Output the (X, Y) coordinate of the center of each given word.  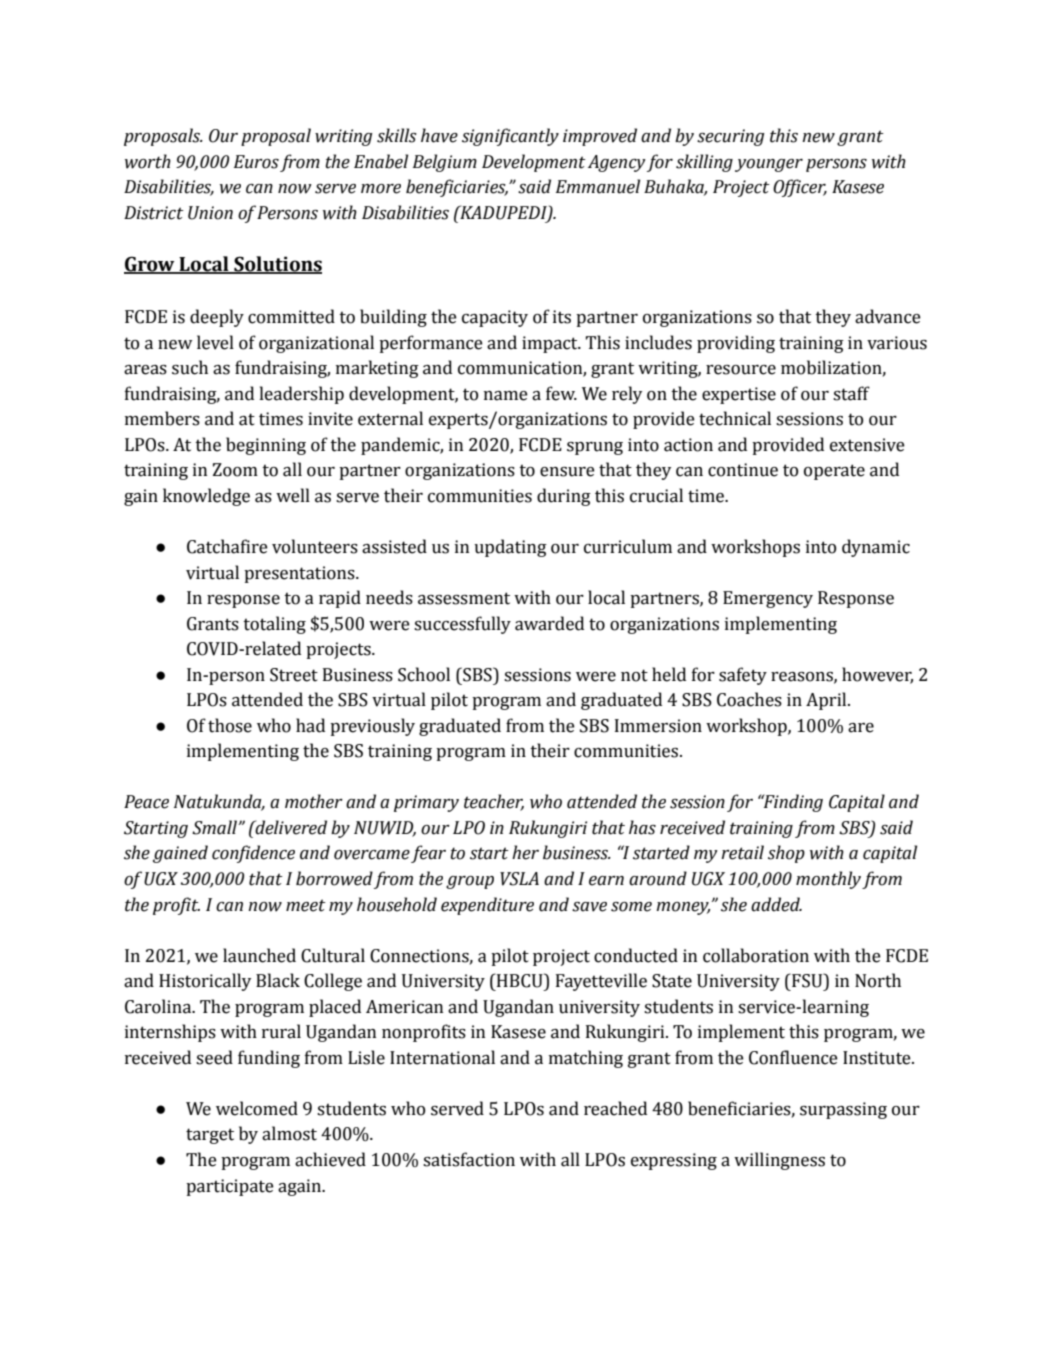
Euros (256, 162)
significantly (510, 137)
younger (769, 165)
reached (615, 1108)
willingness (779, 1161)
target (210, 1136)
